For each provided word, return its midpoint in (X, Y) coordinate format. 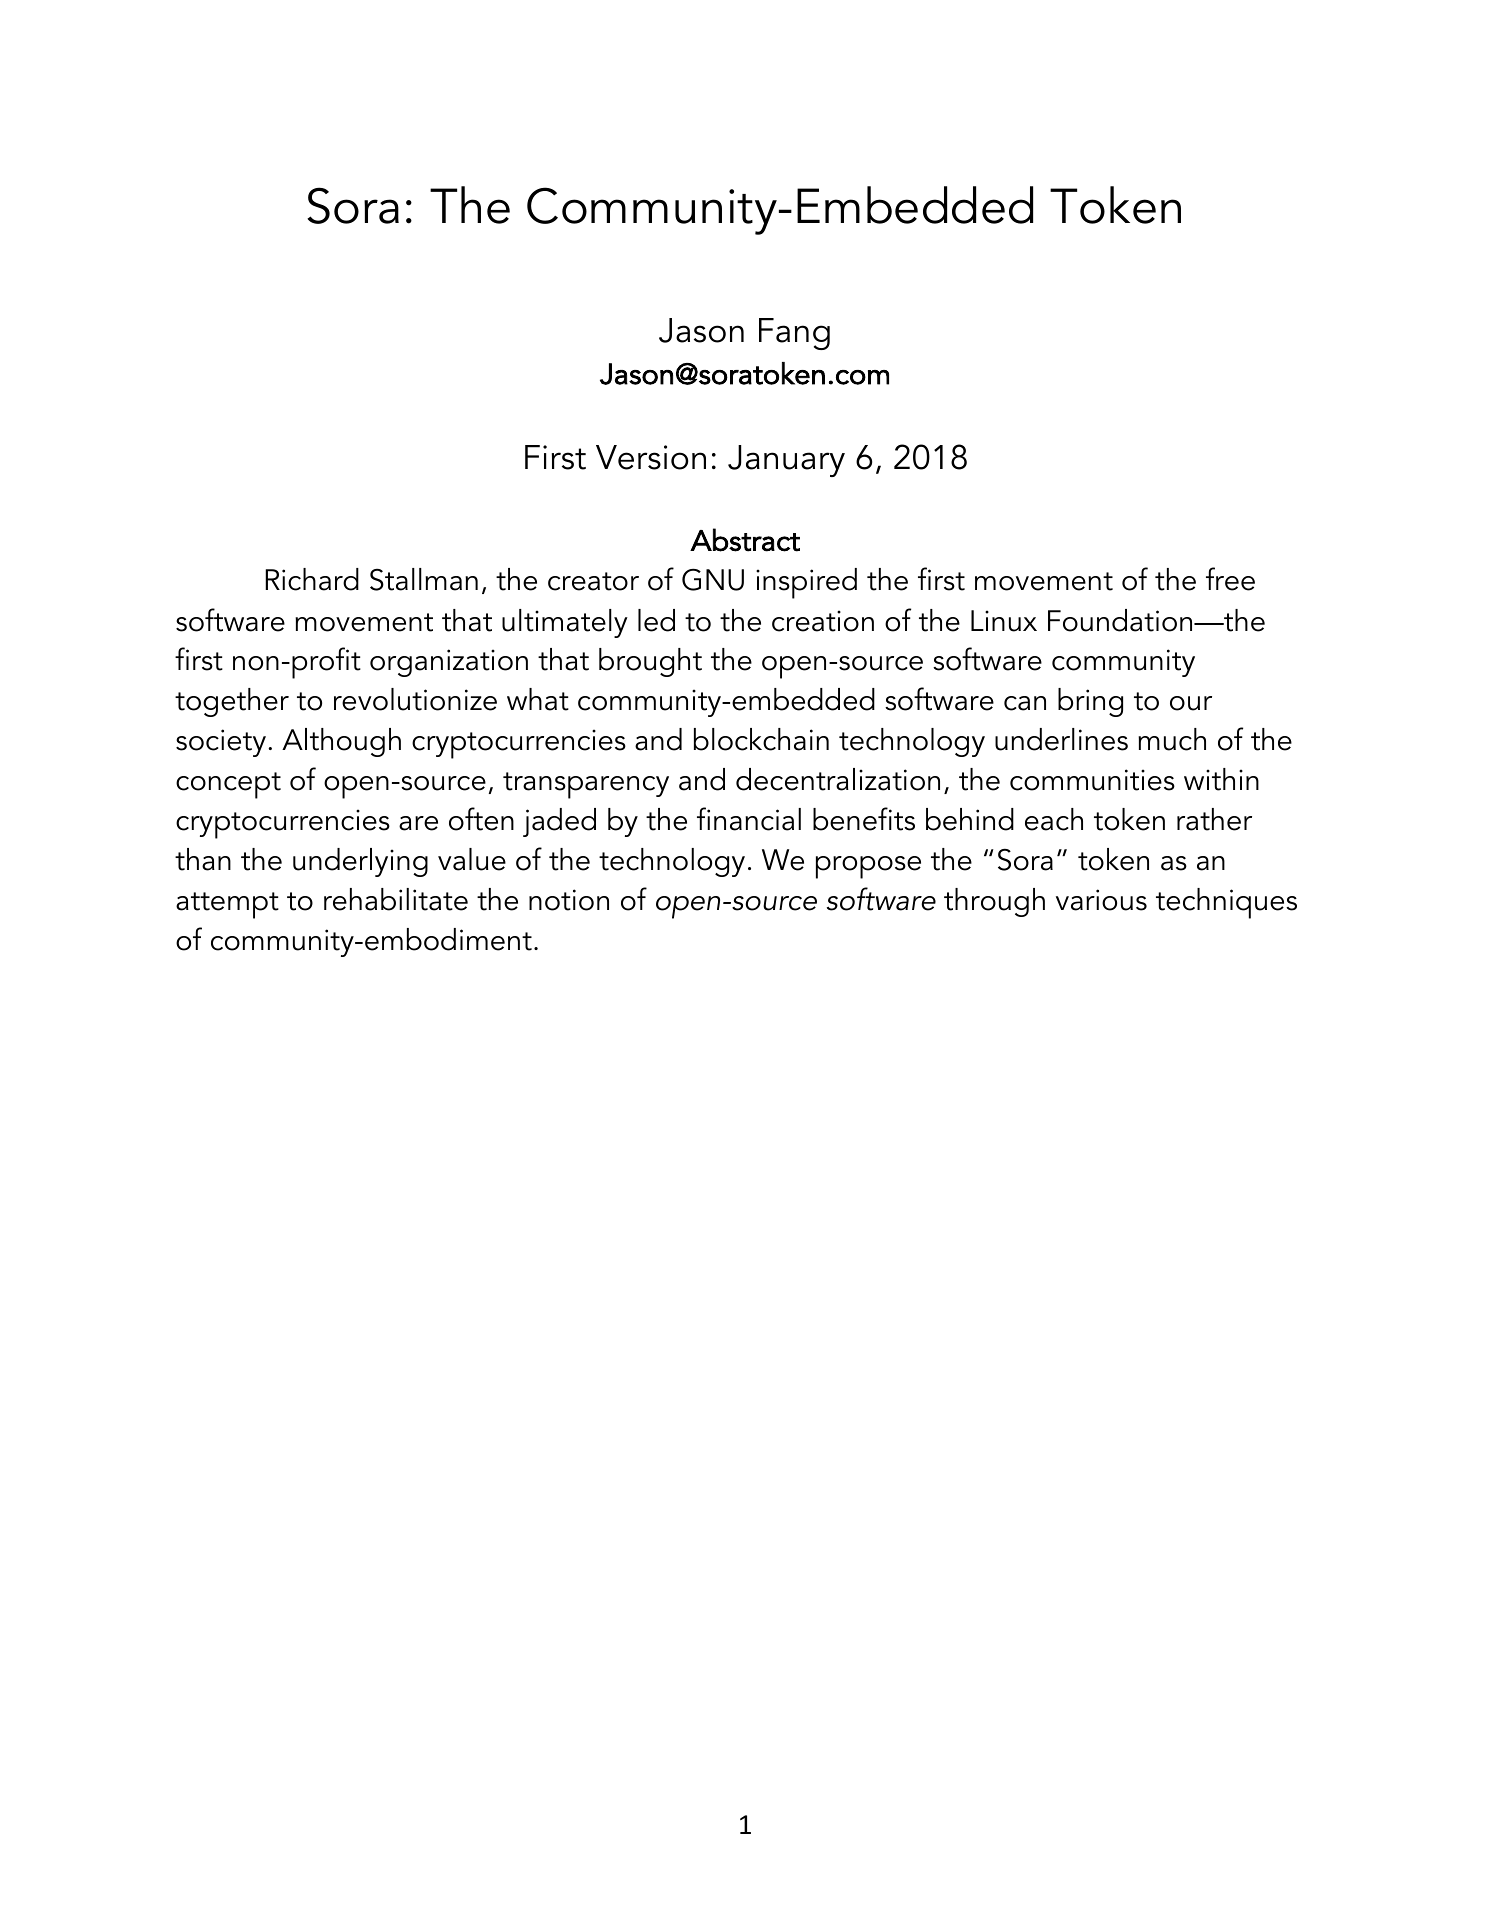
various (1101, 900)
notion (569, 900)
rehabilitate (396, 899)
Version (651, 457)
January (786, 461)
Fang (794, 334)
